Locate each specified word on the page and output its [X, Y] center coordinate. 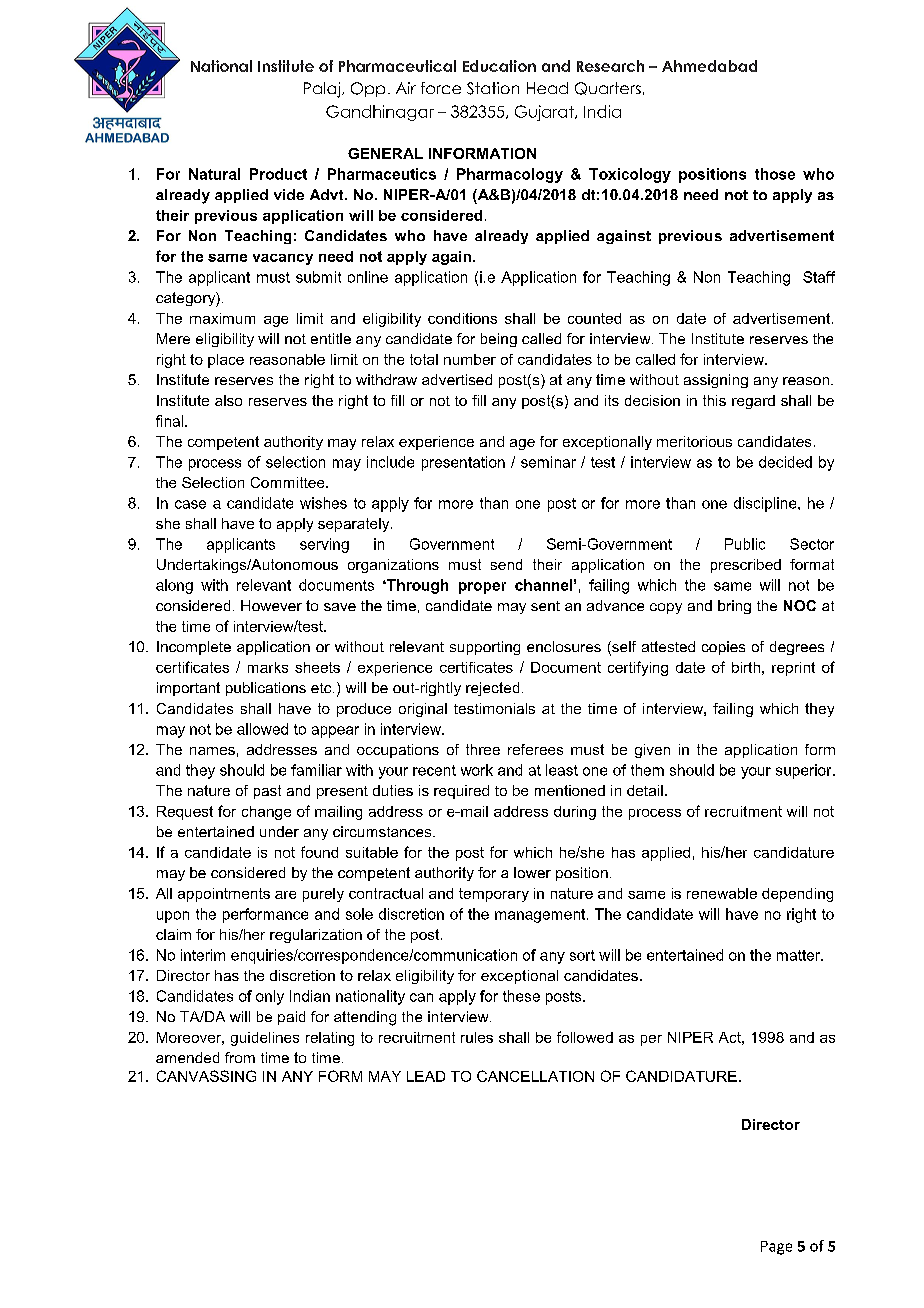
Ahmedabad [709, 66]
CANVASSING [206, 1076]
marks [268, 667]
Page [776, 1248]
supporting [485, 648]
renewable [722, 893]
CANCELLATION [535, 1076]
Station [493, 88]
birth [746, 667]
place [226, 361]
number [470, 359]
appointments [224, 895]
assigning [716, 381]
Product [278, 174]
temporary [494, 895]
